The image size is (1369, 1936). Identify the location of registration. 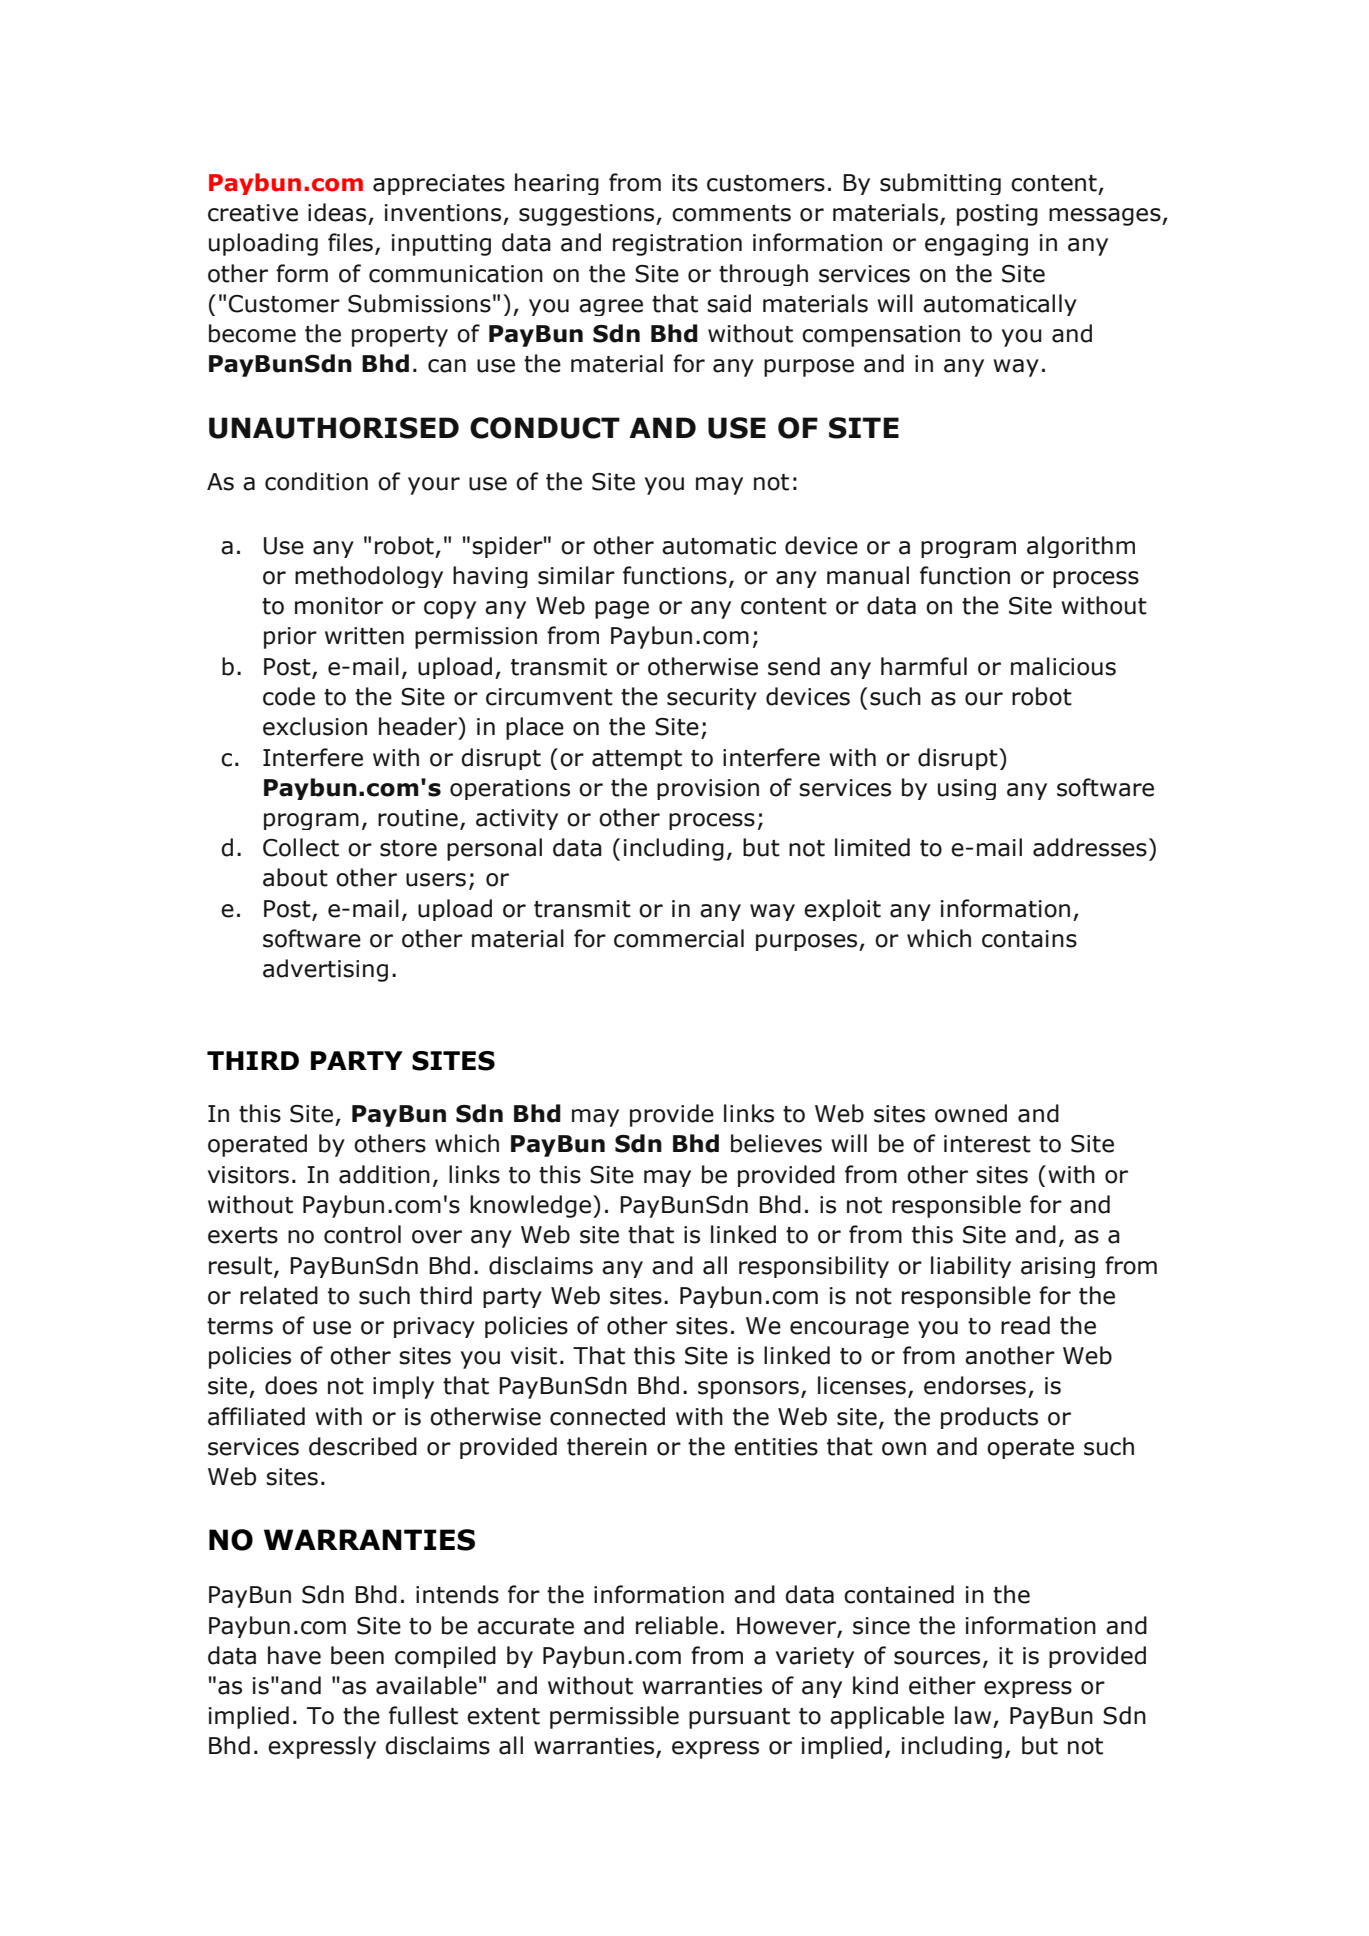
(677, 245).
